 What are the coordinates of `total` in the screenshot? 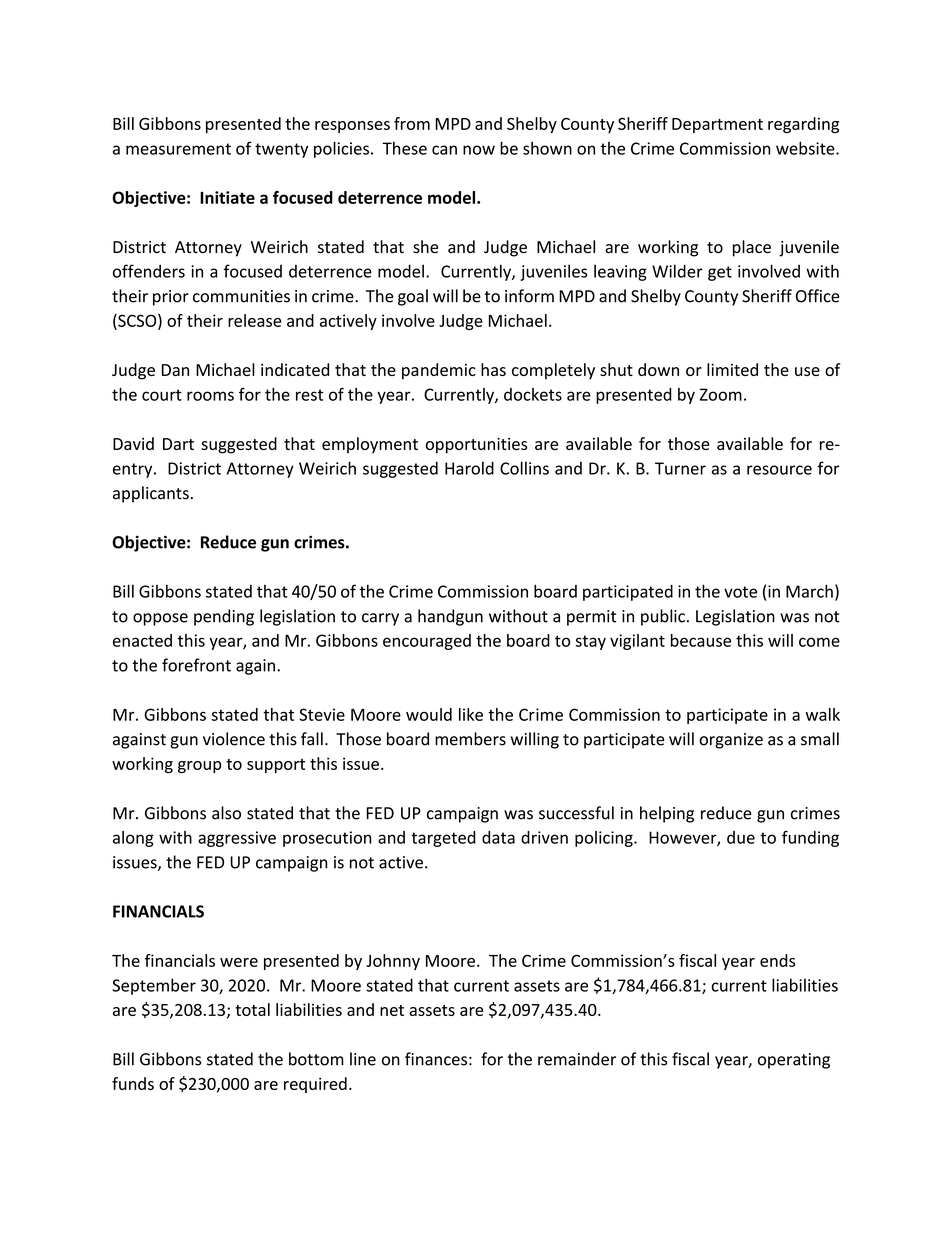 It's located at (252, 1009).
